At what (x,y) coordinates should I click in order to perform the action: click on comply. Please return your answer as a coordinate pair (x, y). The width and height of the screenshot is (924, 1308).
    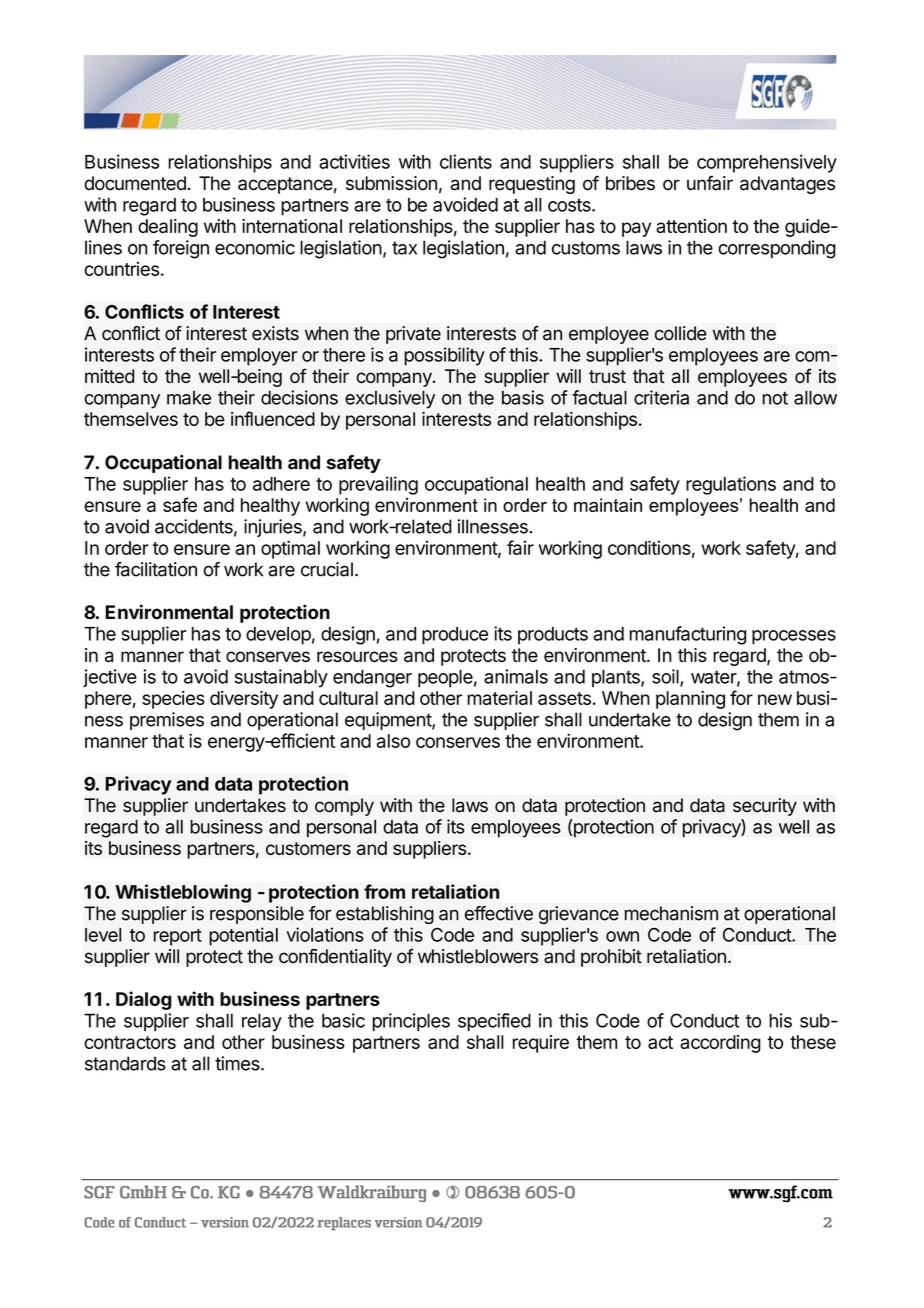
    Looking at the image, I should click on (344, 807).
